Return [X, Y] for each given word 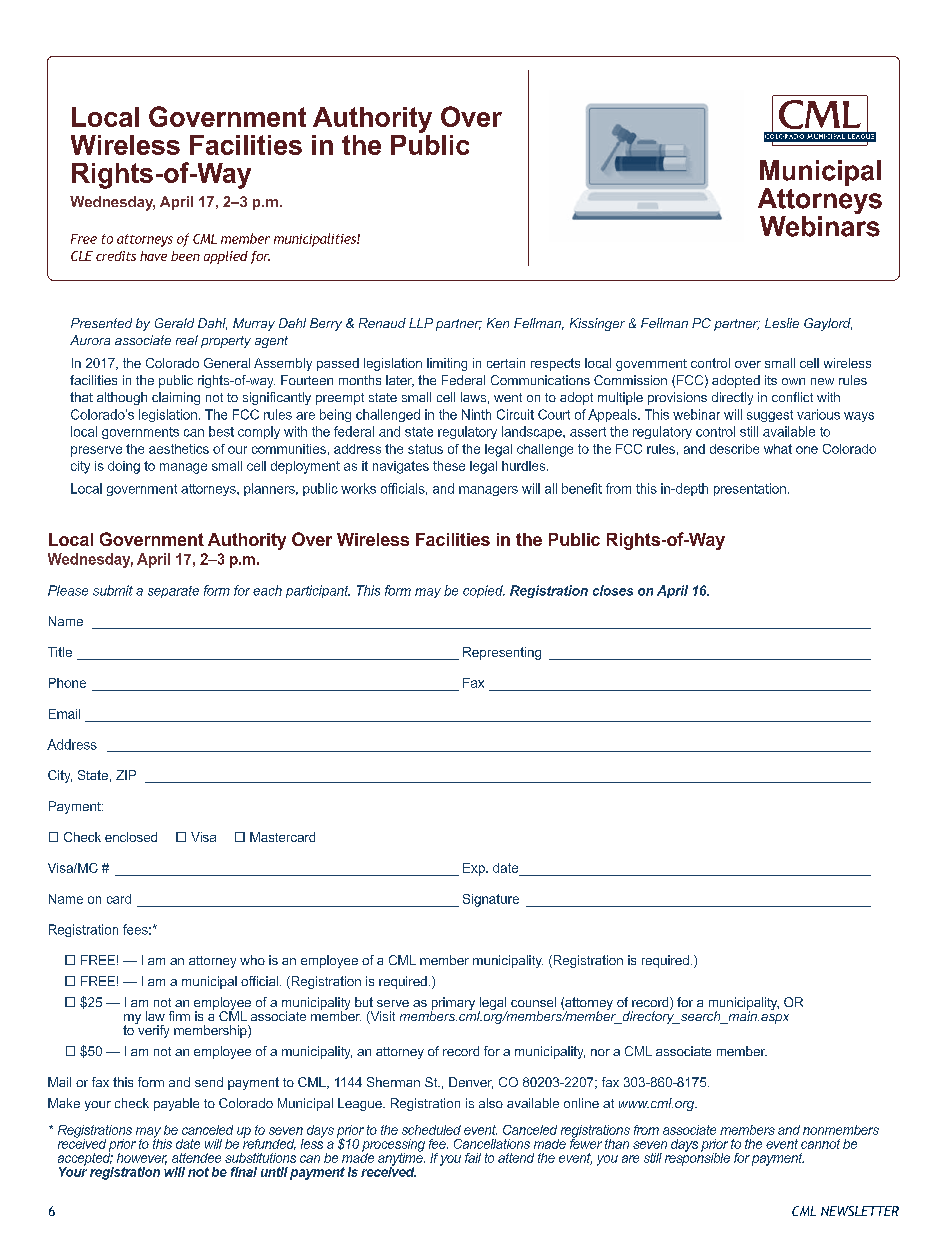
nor [600, 1052]
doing [124, 467]
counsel [533, 1002]
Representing [502, 653]
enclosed [131, 837]
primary [453, 1005]
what [778, 449]
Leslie [782, 323]
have [153, 256]
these [449, 466]
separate [173, 592]
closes [613, 590]
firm [179, 1016]
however [142, 1159]
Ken [498, 323]
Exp [475, 869]
